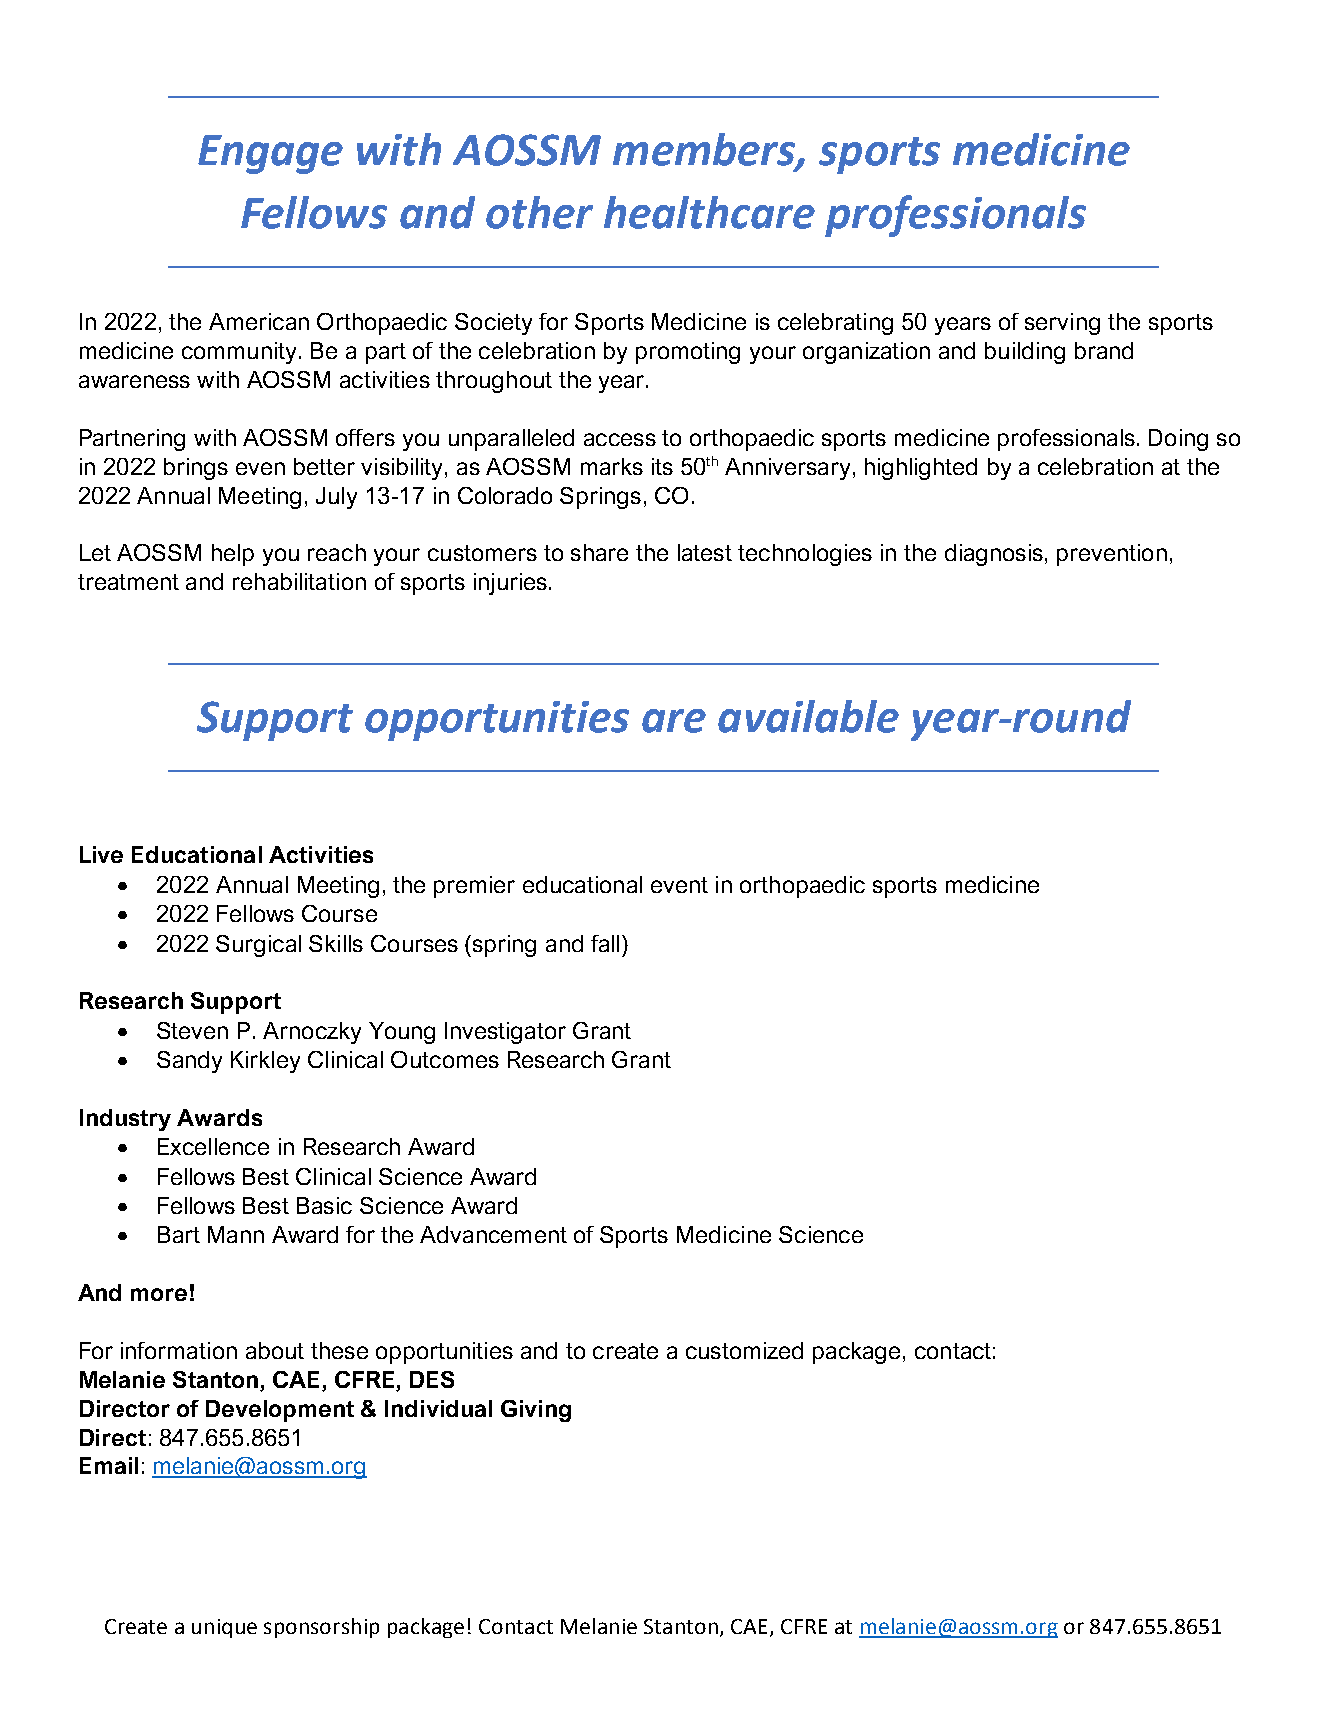  I want to click on Investigator, so click(505, 1033).
